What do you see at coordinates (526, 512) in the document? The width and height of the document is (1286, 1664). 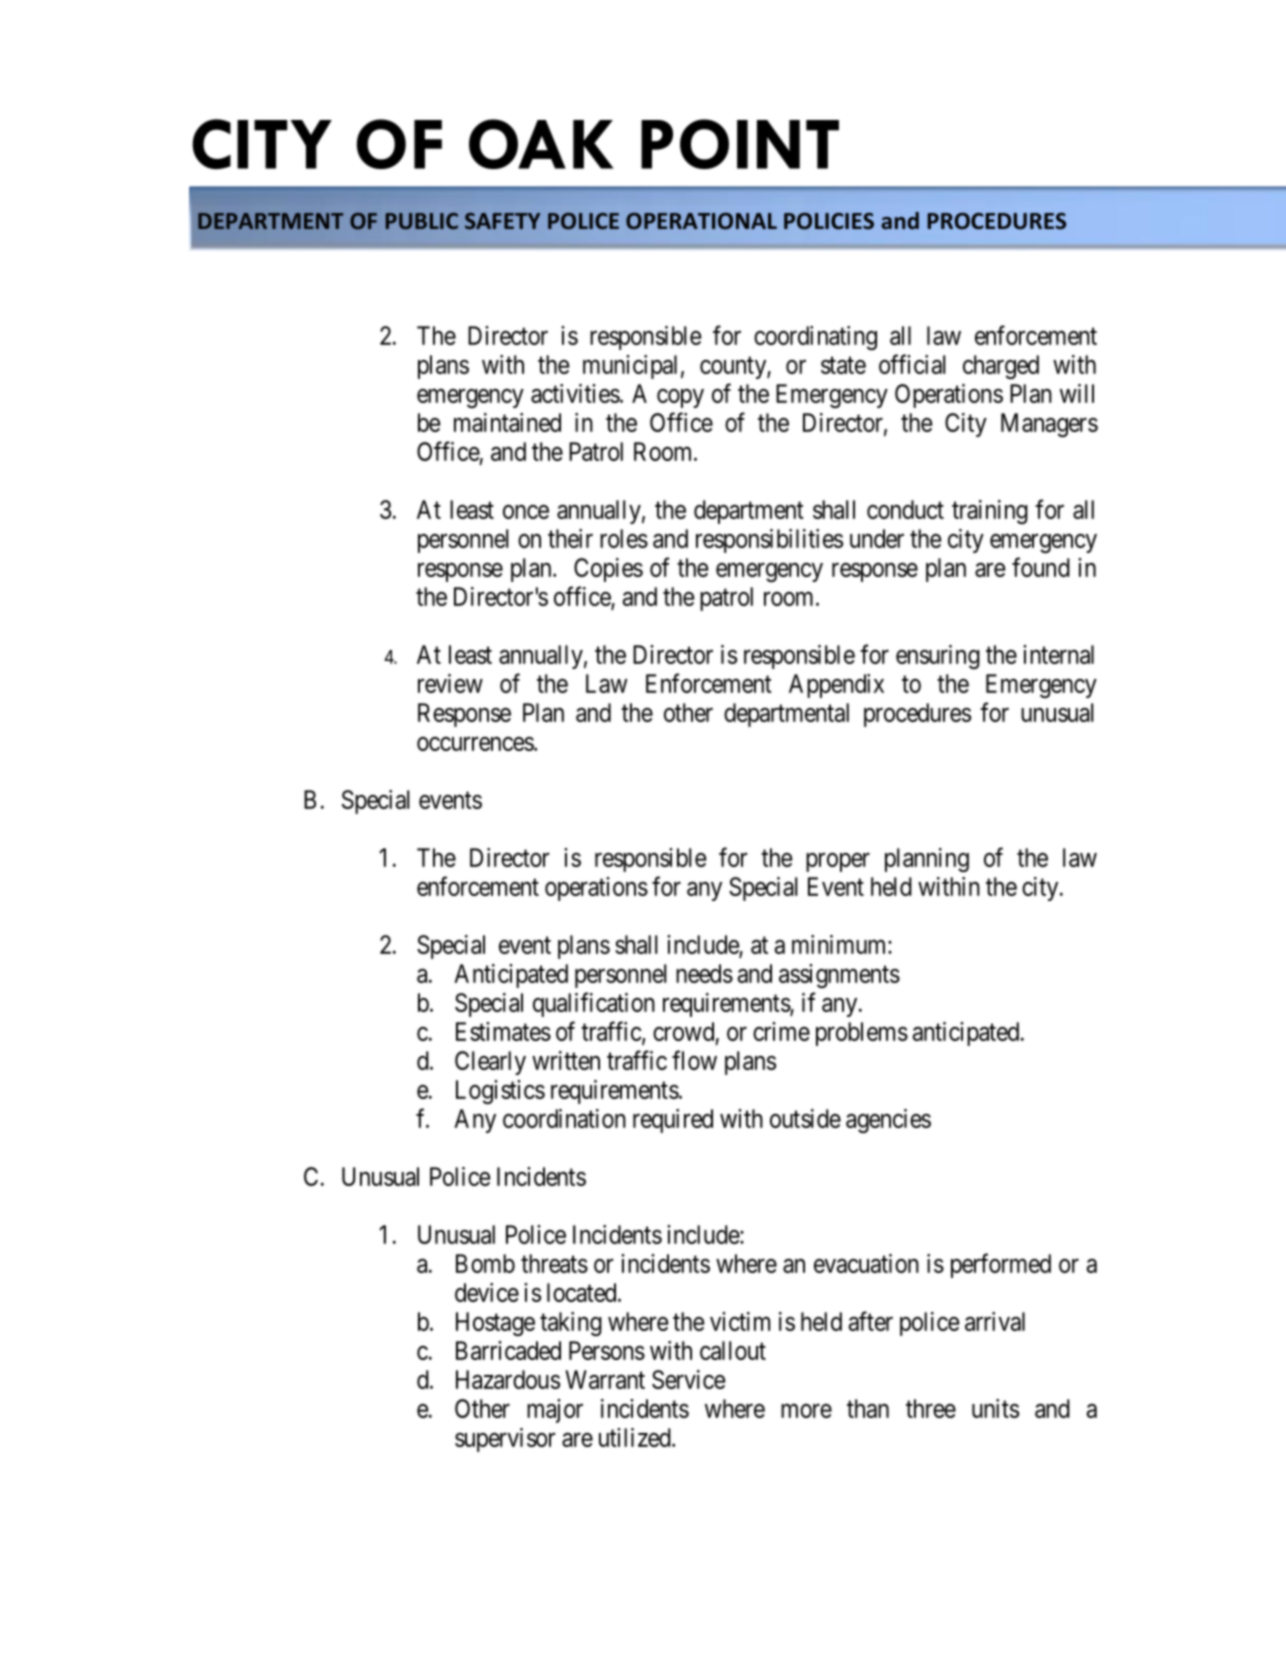 I see `once` at bounding box center [526, 512].
